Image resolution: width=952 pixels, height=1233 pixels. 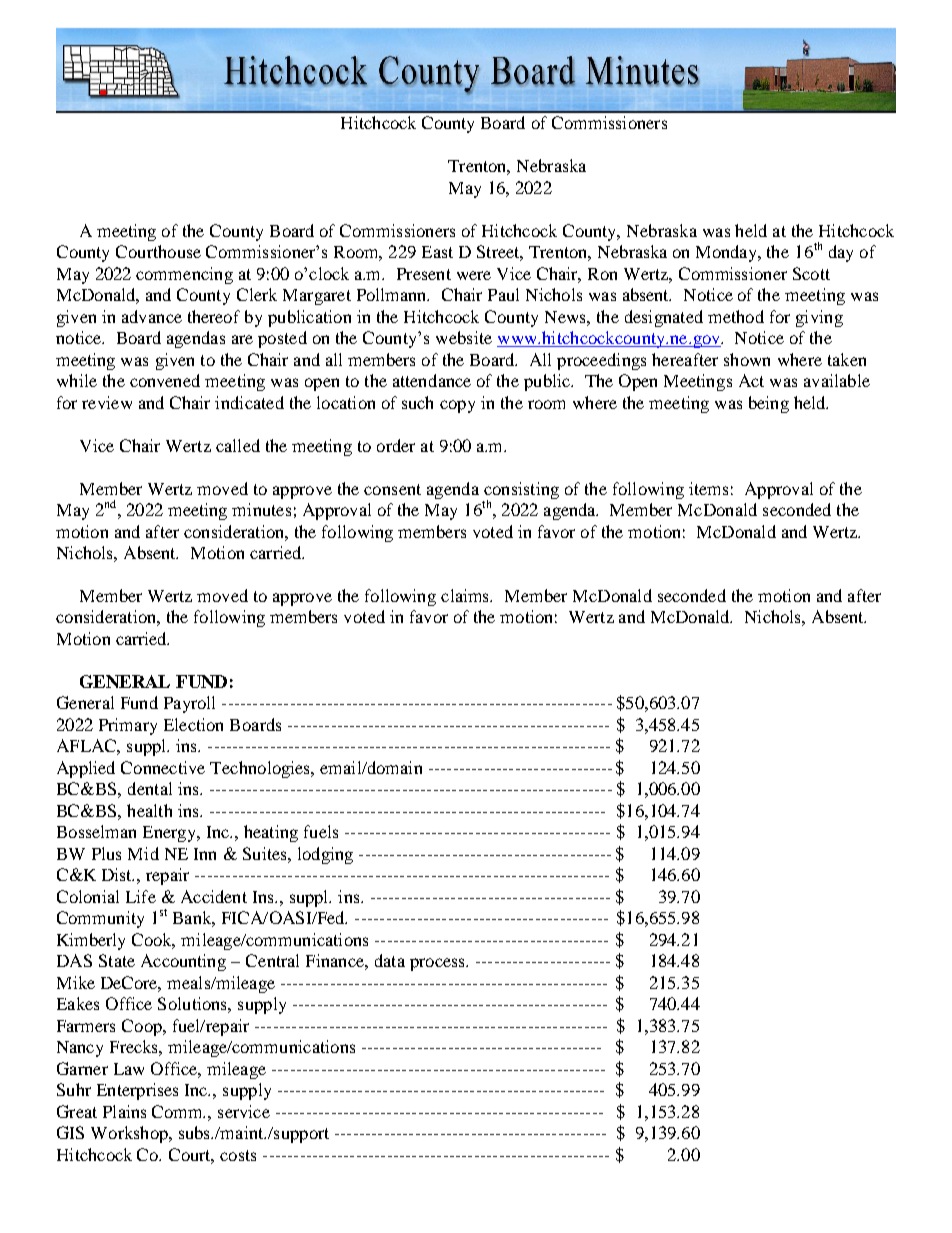 What do you see at coordinates (130, 1134) in the screenshot?
I see `Workshop` at bounding box center [130, 1134].
